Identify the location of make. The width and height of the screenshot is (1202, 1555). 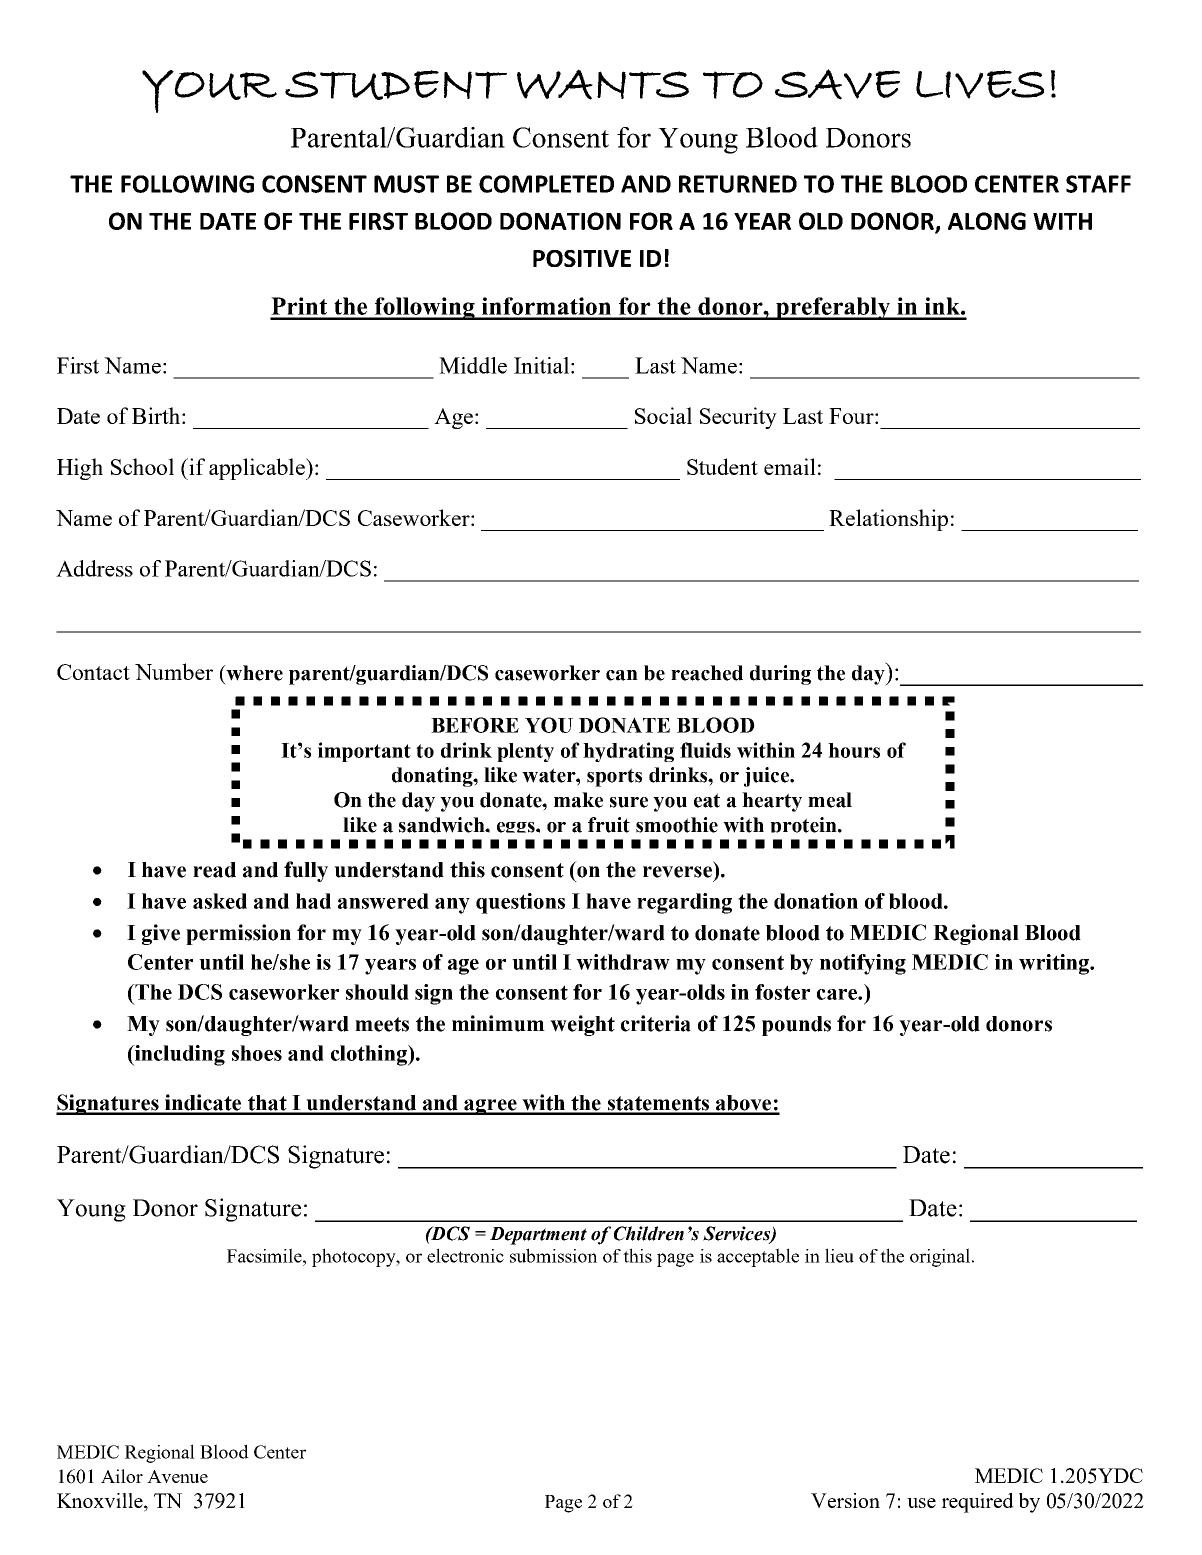
(578, 800).
